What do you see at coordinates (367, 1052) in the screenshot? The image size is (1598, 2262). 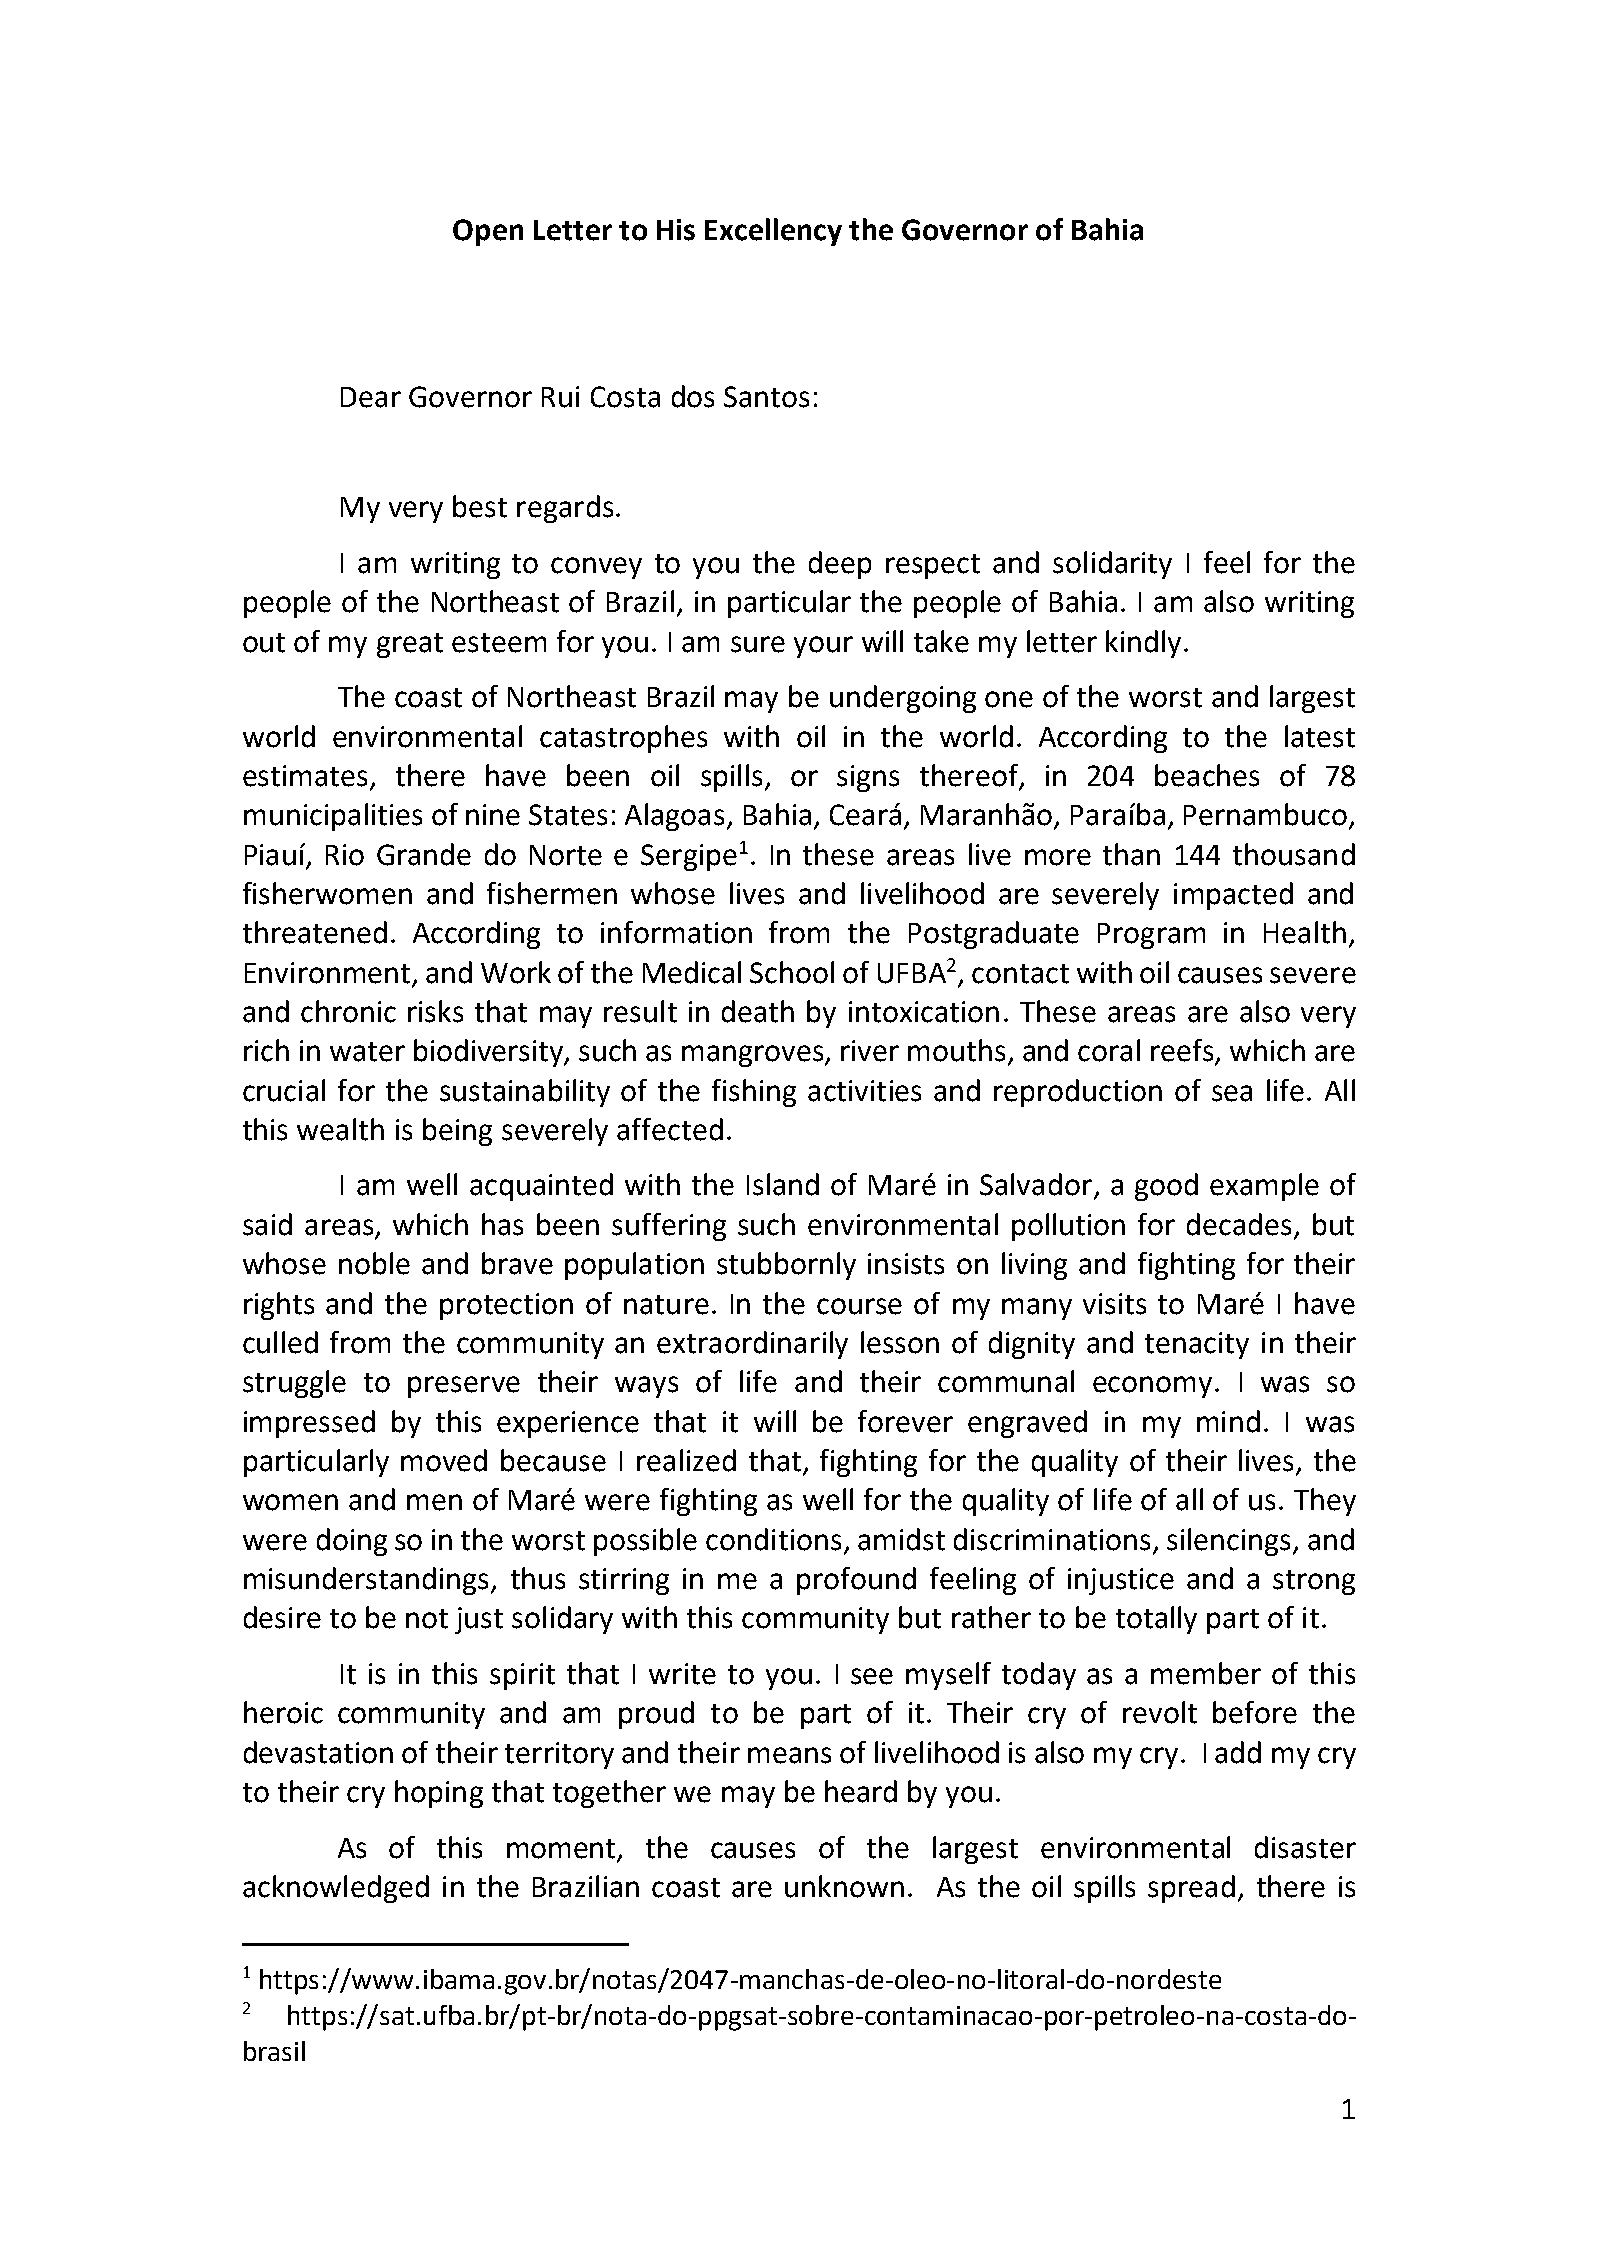 I see `water` at bounding box center [367, 1052].
